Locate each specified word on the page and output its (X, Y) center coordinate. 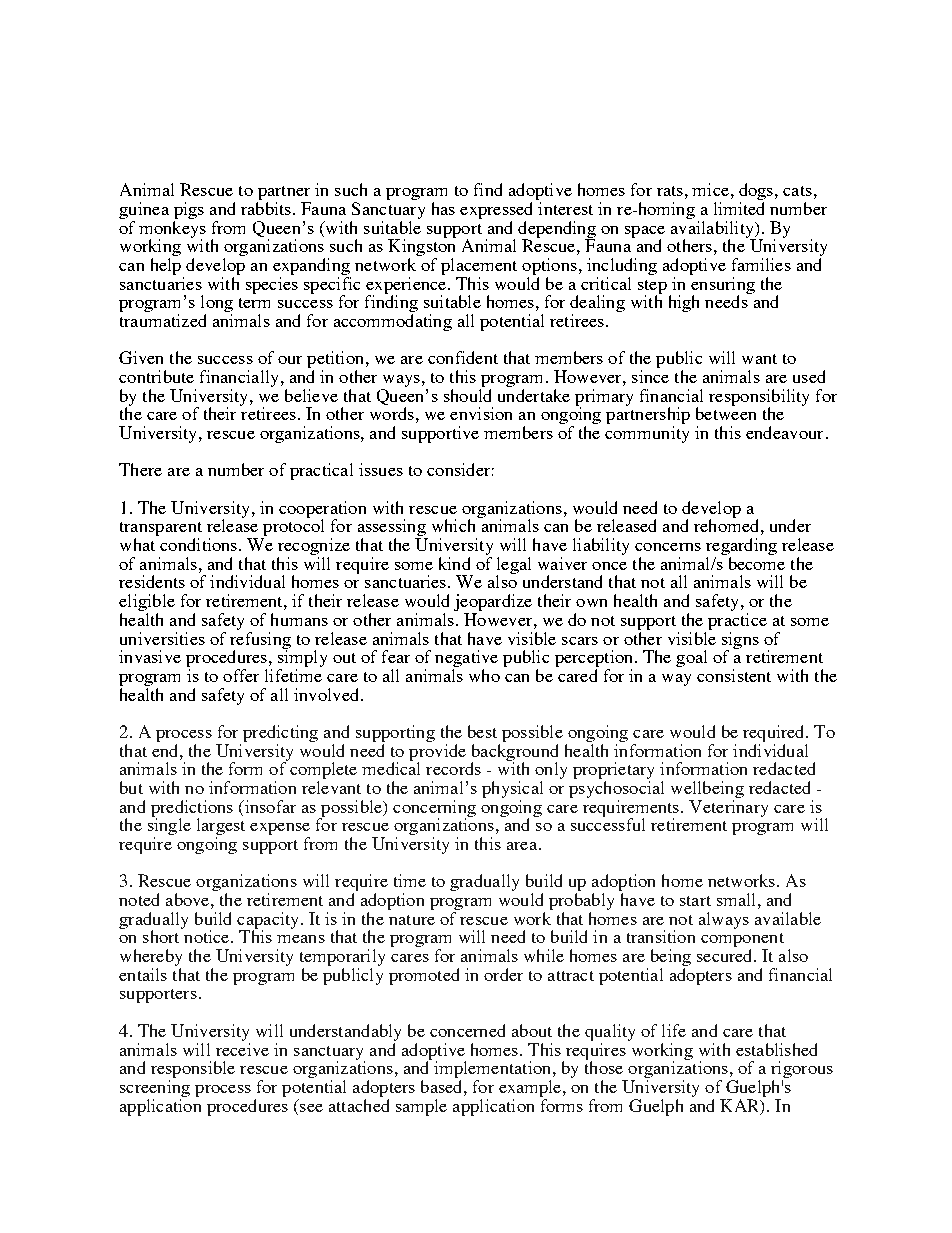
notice (207, 935)
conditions (200, 544)
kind (454, 563)
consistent (734, 675)
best (482, 731)
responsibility (759, 398)
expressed (496, 210)
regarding (741, 548)
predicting (280, 733)
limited (739, 208)
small (736, 899)
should (467, 394)
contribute (156, 376)
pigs (189, 210)
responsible (193, 1071)
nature (412, 920)
